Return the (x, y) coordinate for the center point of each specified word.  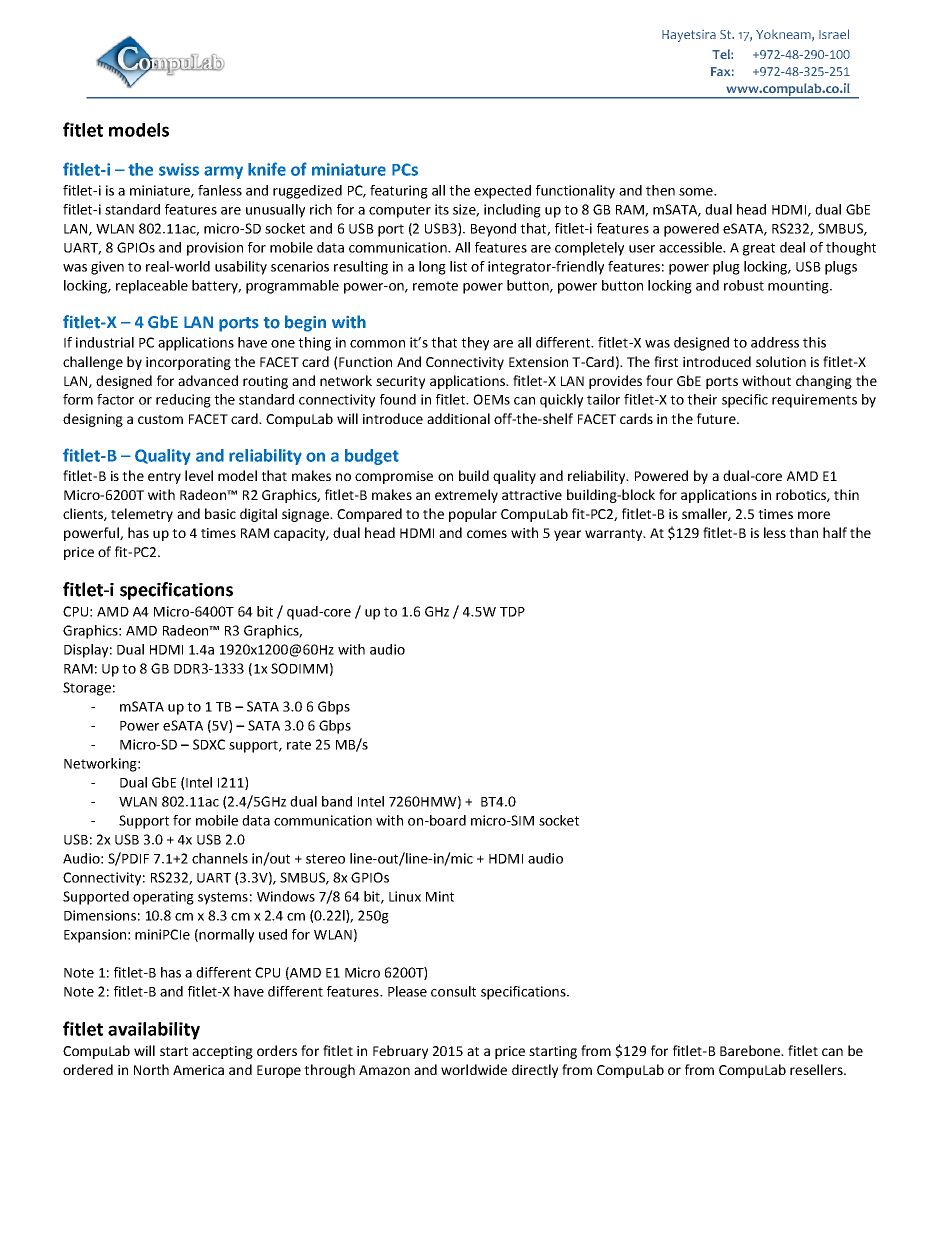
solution (781, 361)
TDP (512, 612)
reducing (183, 401)
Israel (834, 34)
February (400, 1052)
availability (154, 1031)
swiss (179, 169)
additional (458, 418)
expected (502, 192)
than (803, 532)
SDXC (209, 744)
